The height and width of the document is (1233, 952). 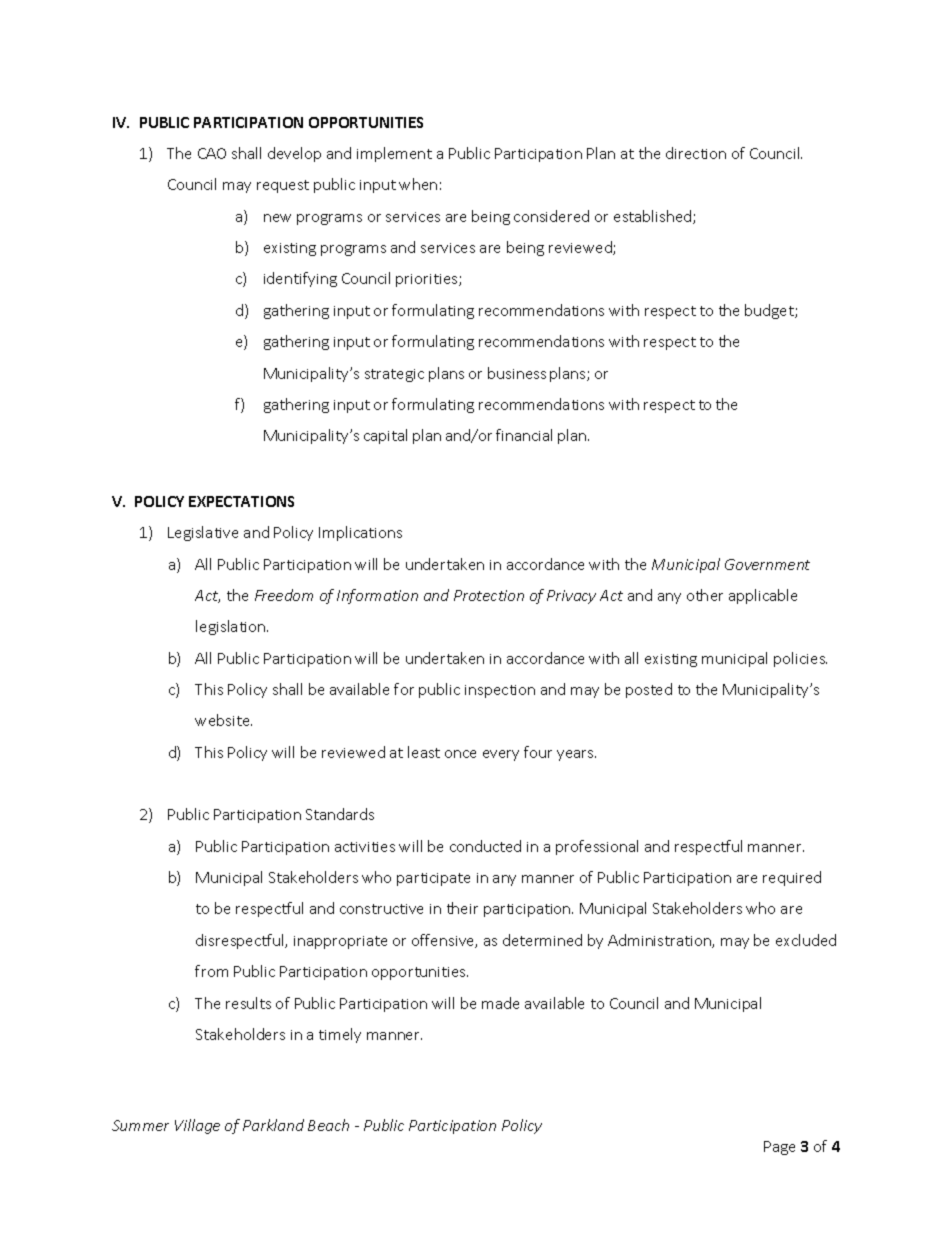 What do you see at coordinates (212, 153) in the document?
I see `CAO` at bounding box center [212, 153].
